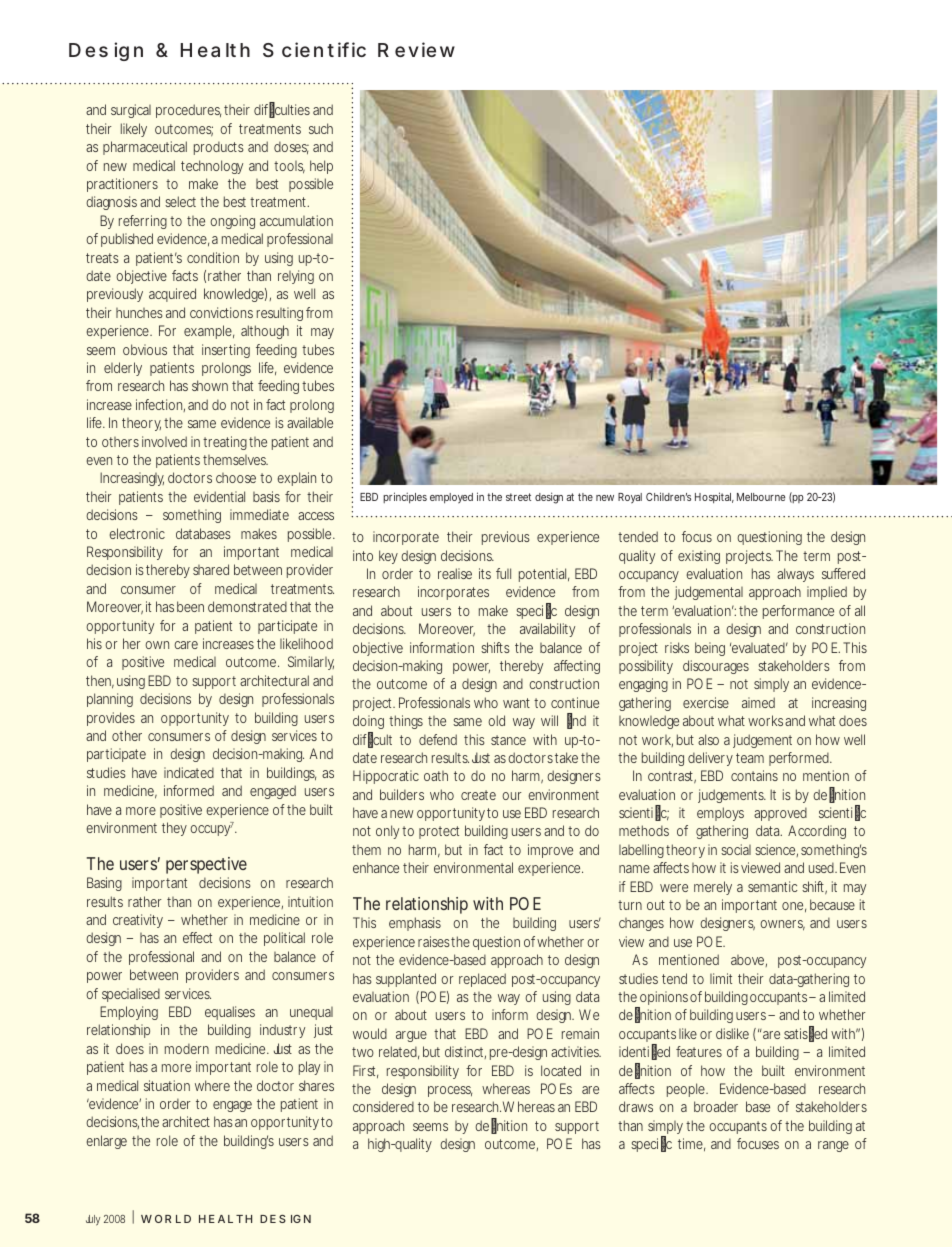 This image has width=952, height=1247. Describe the element at coordinates (757, 647) in the image. I see `evaluated` at that location.
